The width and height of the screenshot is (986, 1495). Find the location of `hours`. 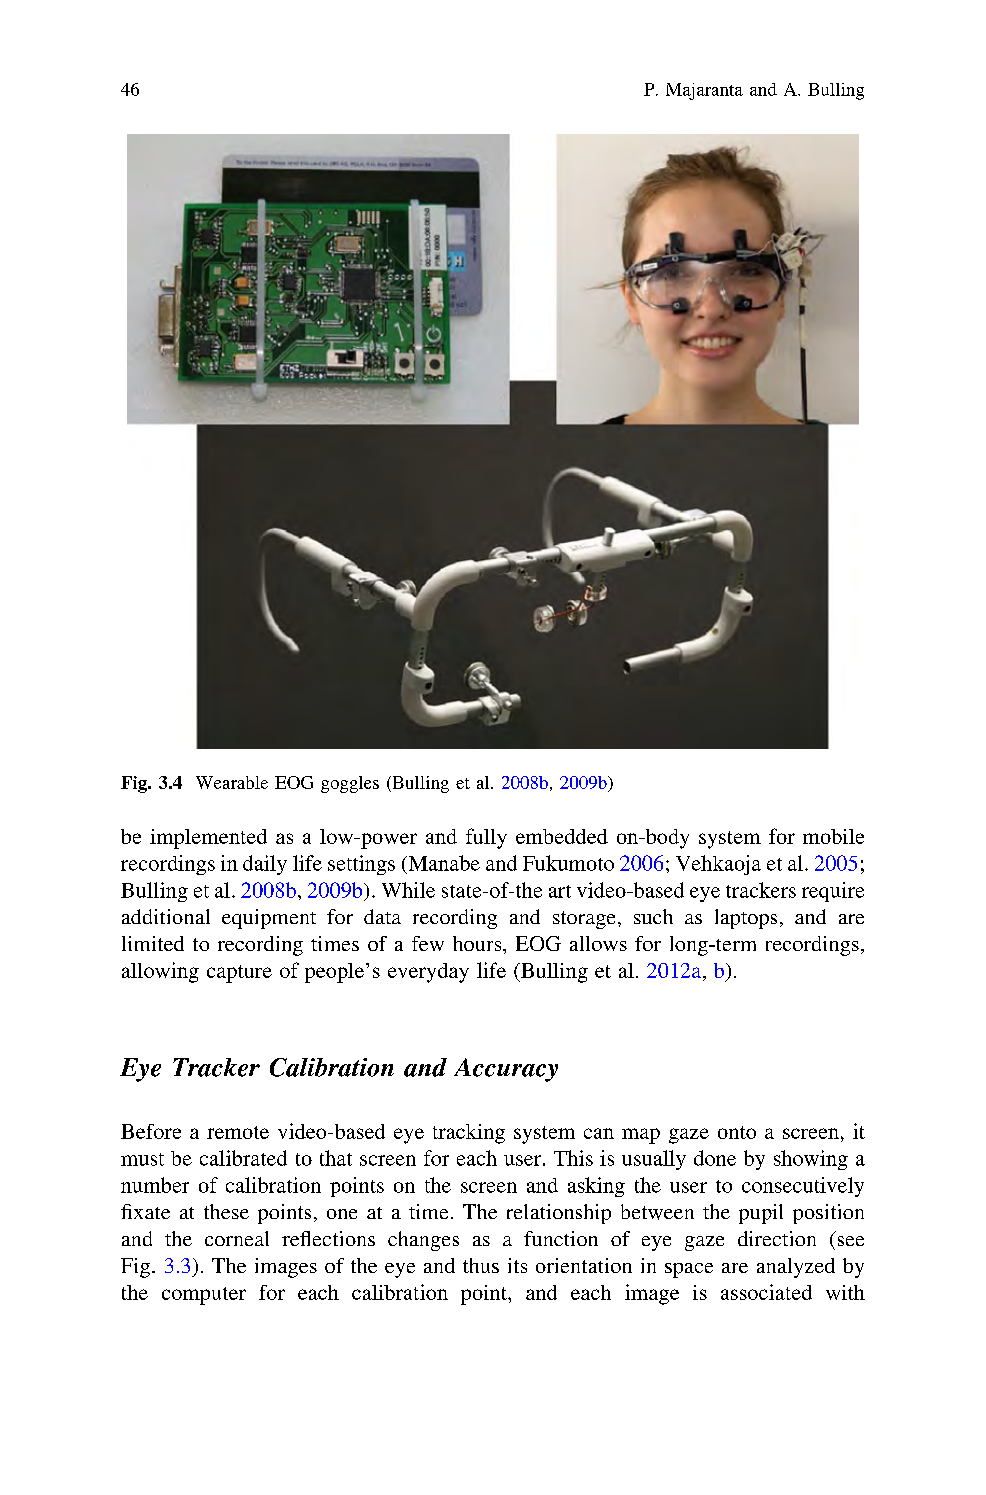

hours is located at coordinates (478, 943).
